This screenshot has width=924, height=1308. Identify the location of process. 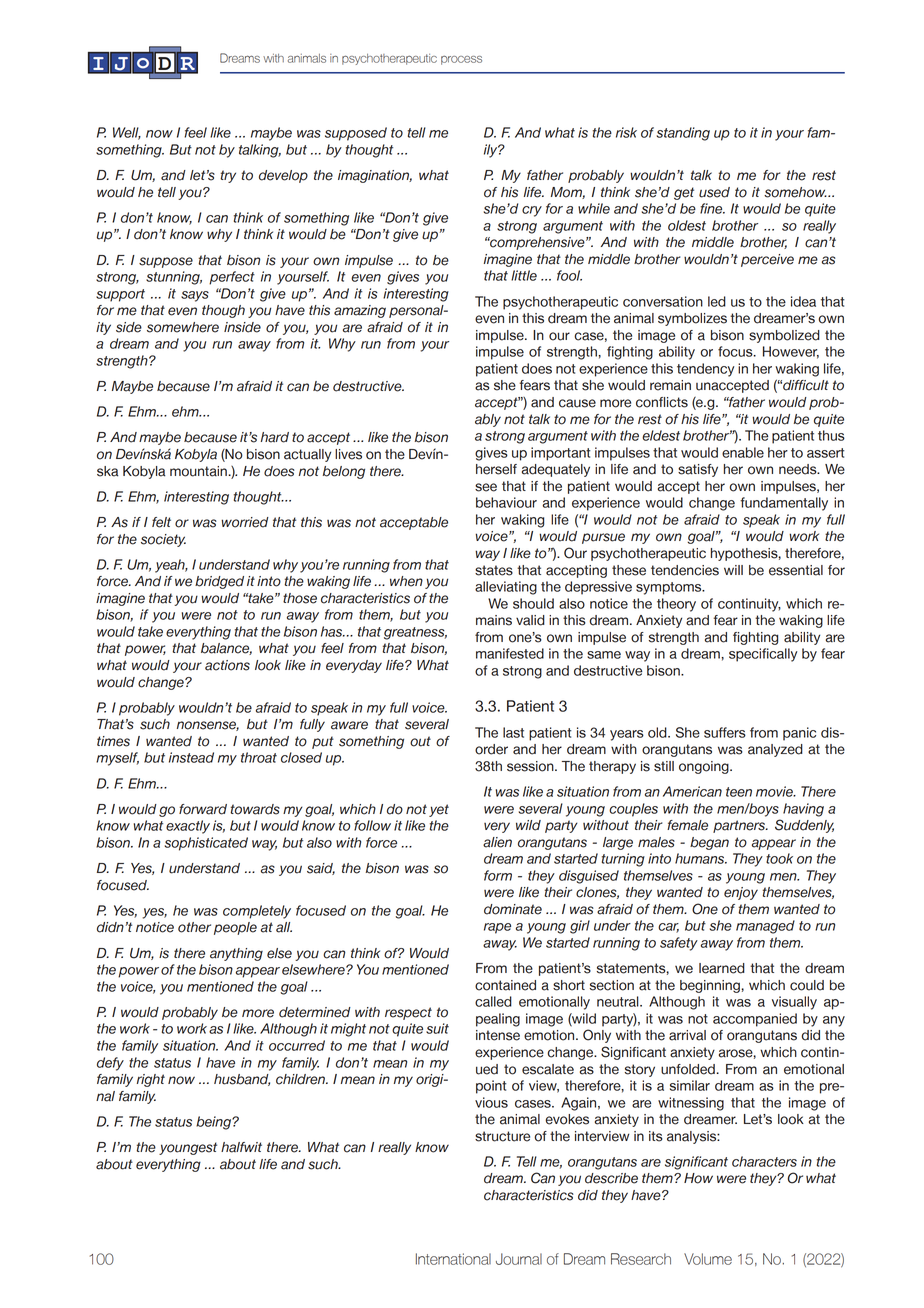
(461, 60).
